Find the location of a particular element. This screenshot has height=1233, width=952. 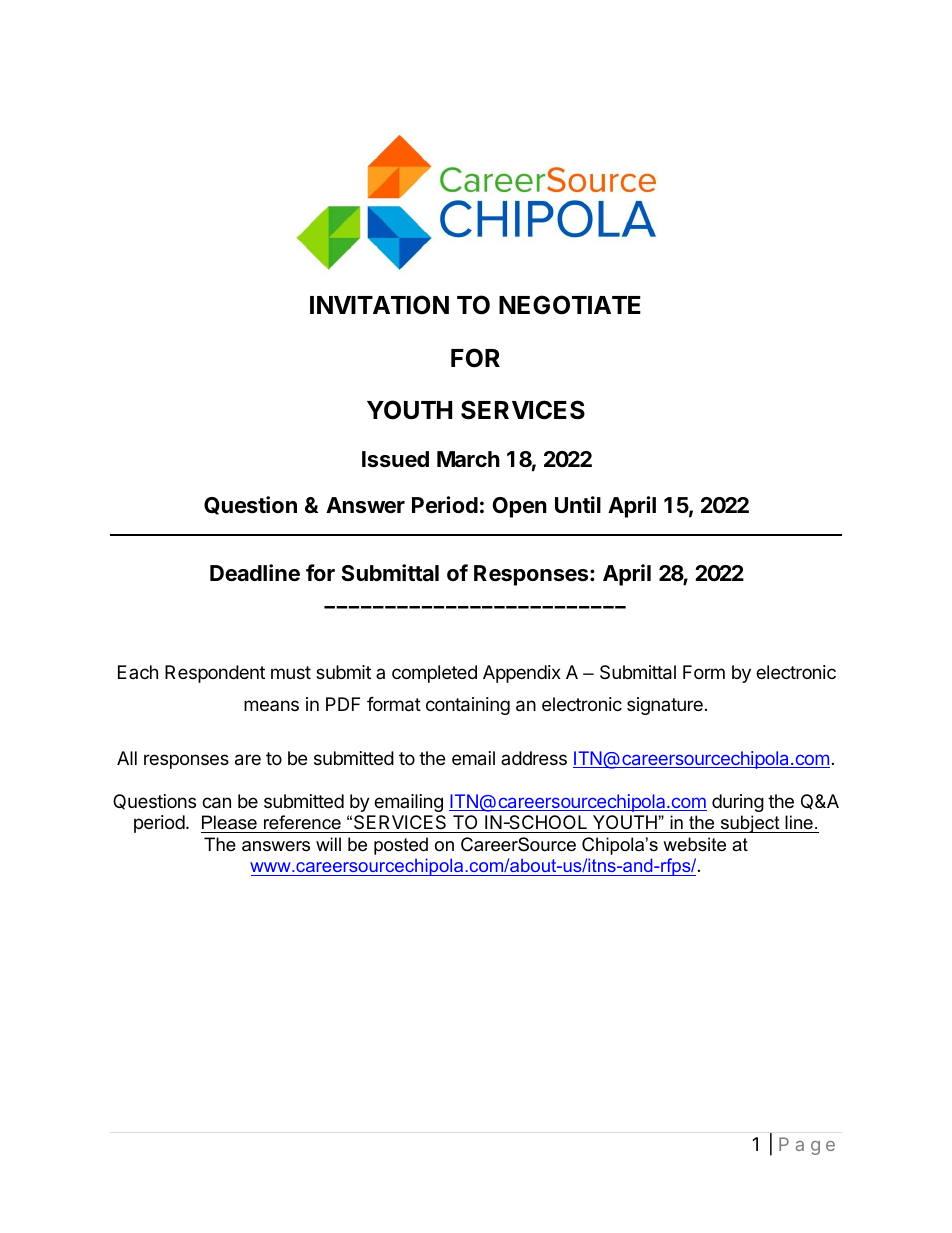

website is located at coordinates (694, 844).
